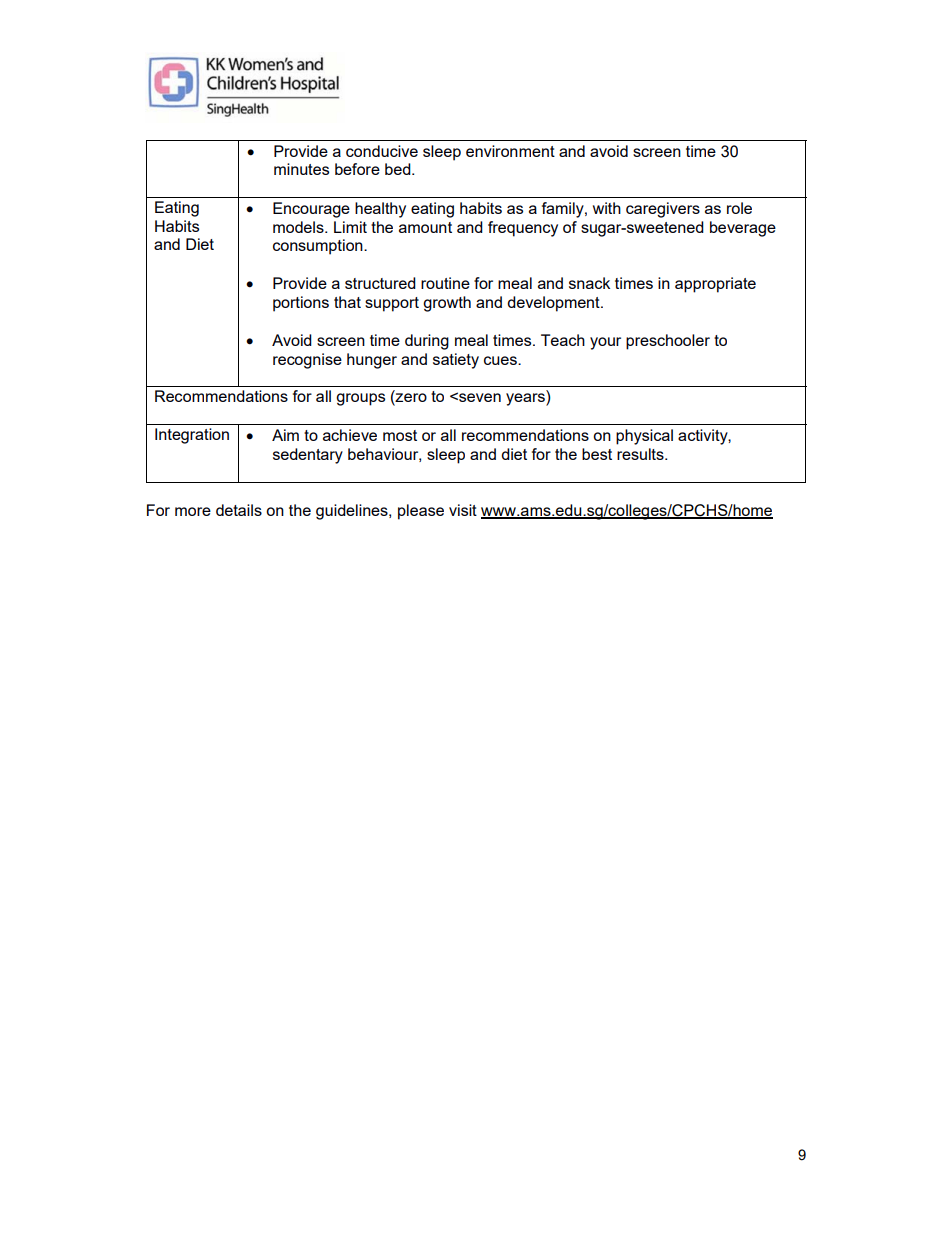 The image size is (952, 1233). I want to click on portions, so click(301, 304).
